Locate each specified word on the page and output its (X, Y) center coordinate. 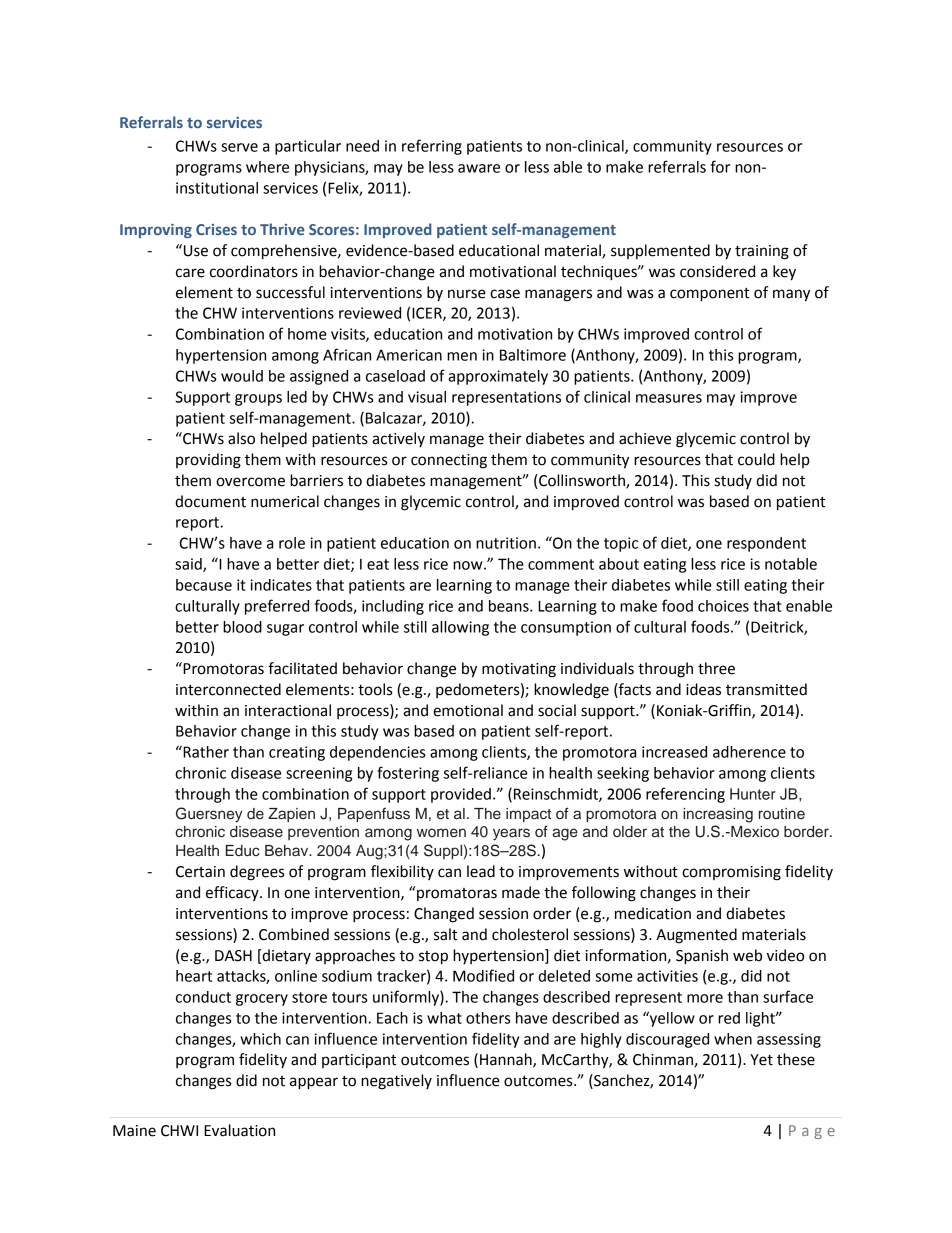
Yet (761, 1060)
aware (479, 168)
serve (239, 147)
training (762, 252)
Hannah (507, 1060)
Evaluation (239, 1130)
